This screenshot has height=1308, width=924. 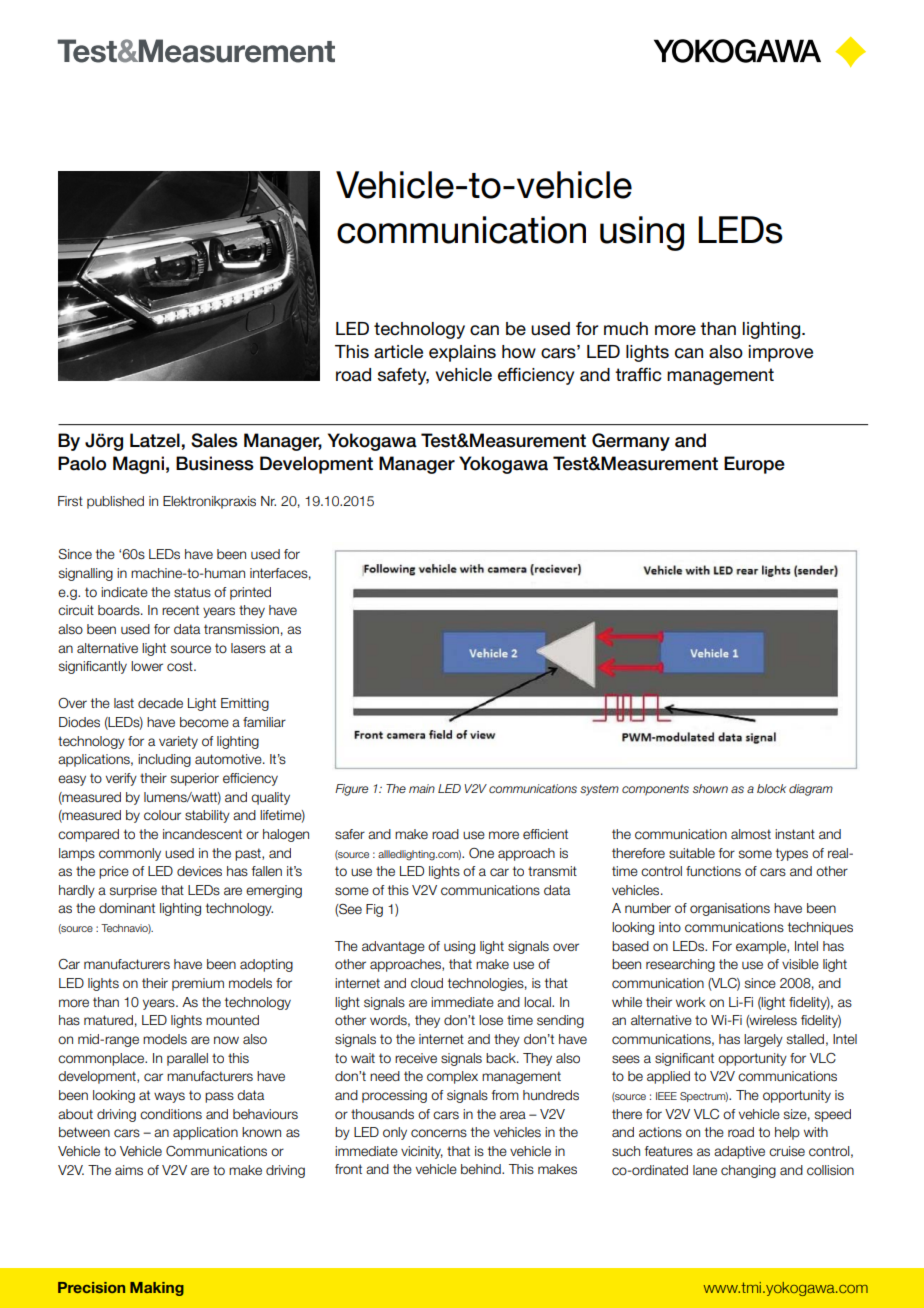 I want to click on largely, so click(x=763, y=1040).
